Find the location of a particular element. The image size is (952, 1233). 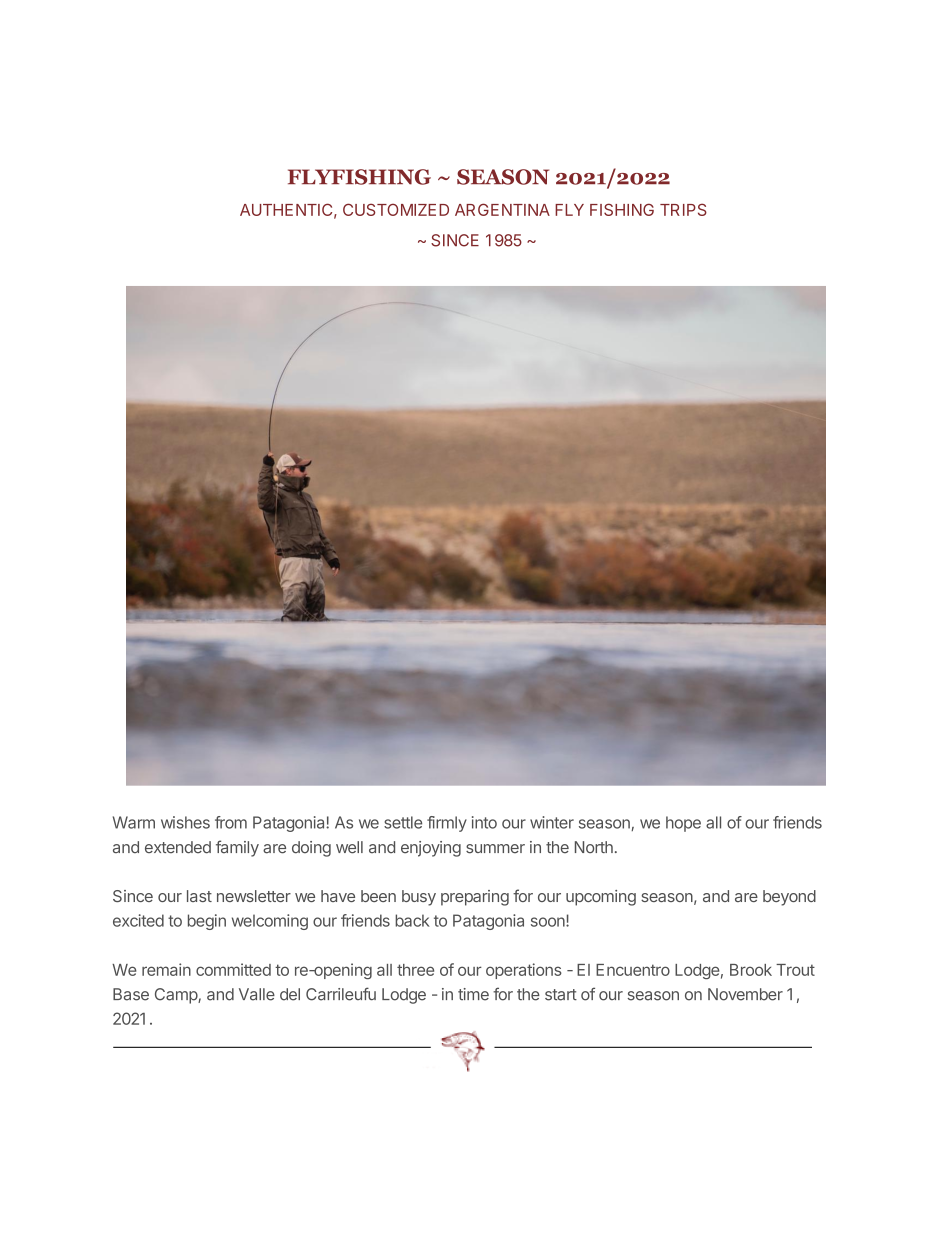

committed is located at coordinates (233, 969).
